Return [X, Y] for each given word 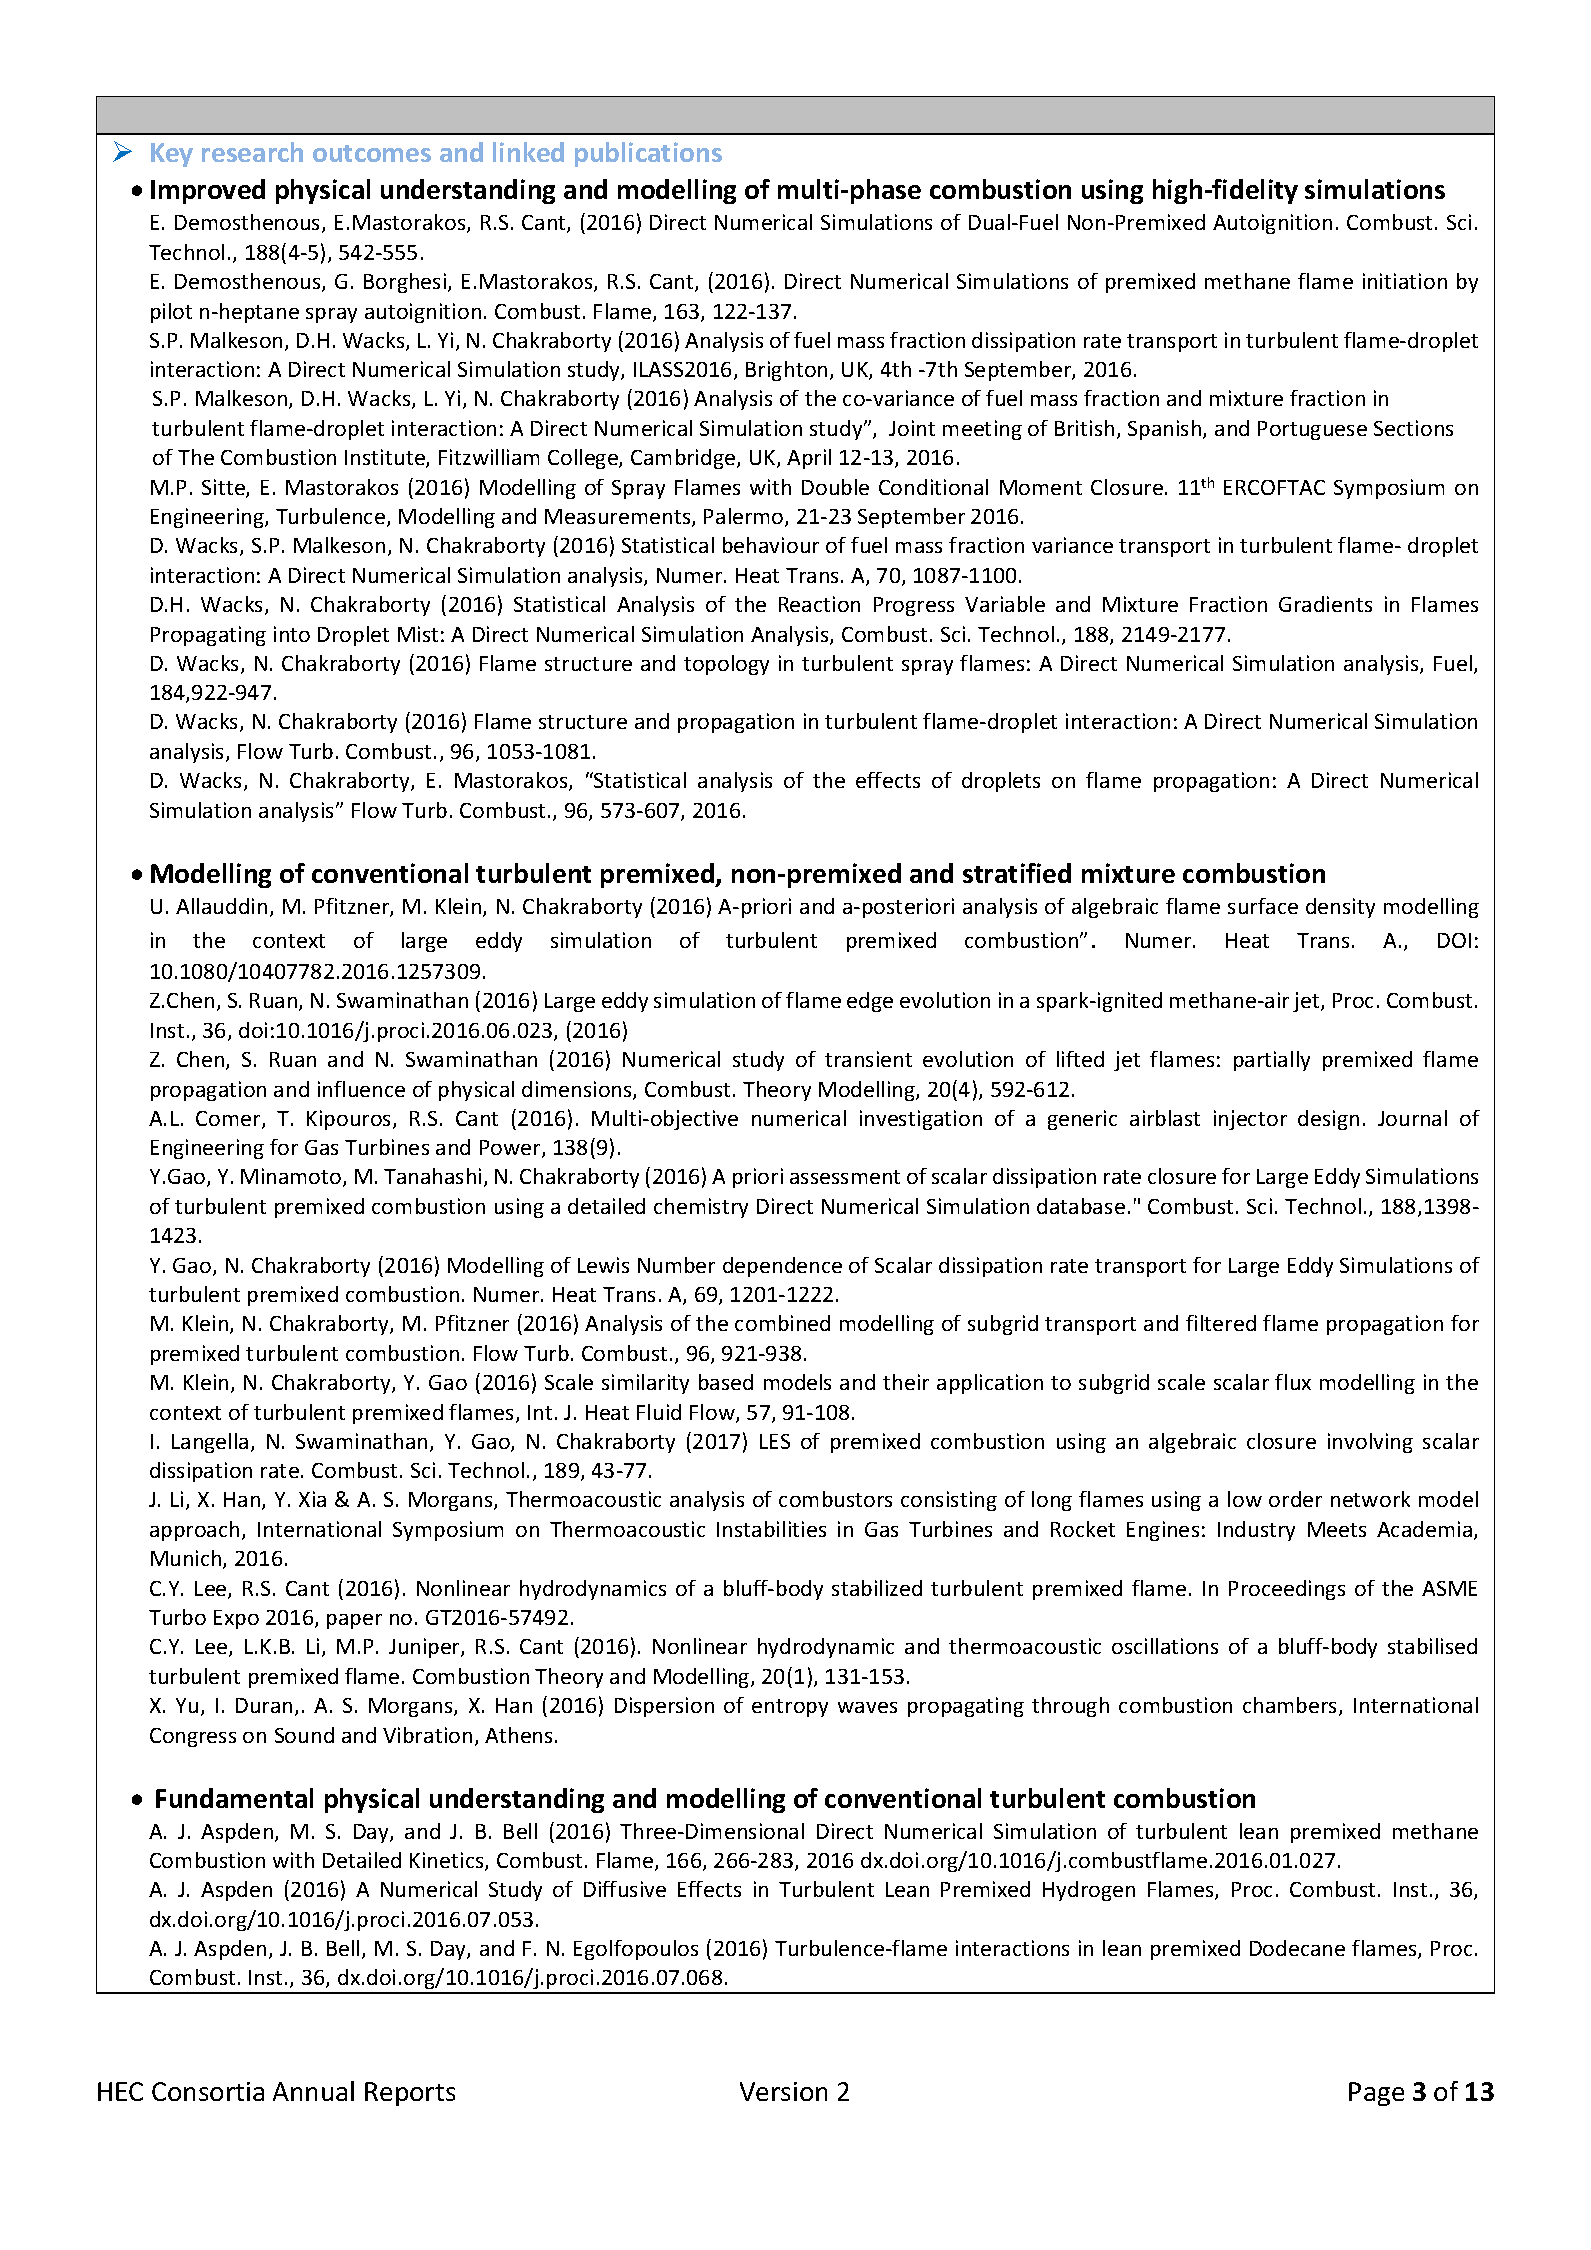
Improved [208, 191]
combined [782, 1323]
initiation [1405, 281]
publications [648, 154]
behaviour [771, 545]
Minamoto [292, 1177]
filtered [1221, 1323]
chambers [1291, 1706]
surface [1263, 906]
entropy [790, 1708]
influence [361, 1089]
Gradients [1325, 604]
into [292, 634]
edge [870, 1002]
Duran [264, 1705]
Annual [313, 2091]
